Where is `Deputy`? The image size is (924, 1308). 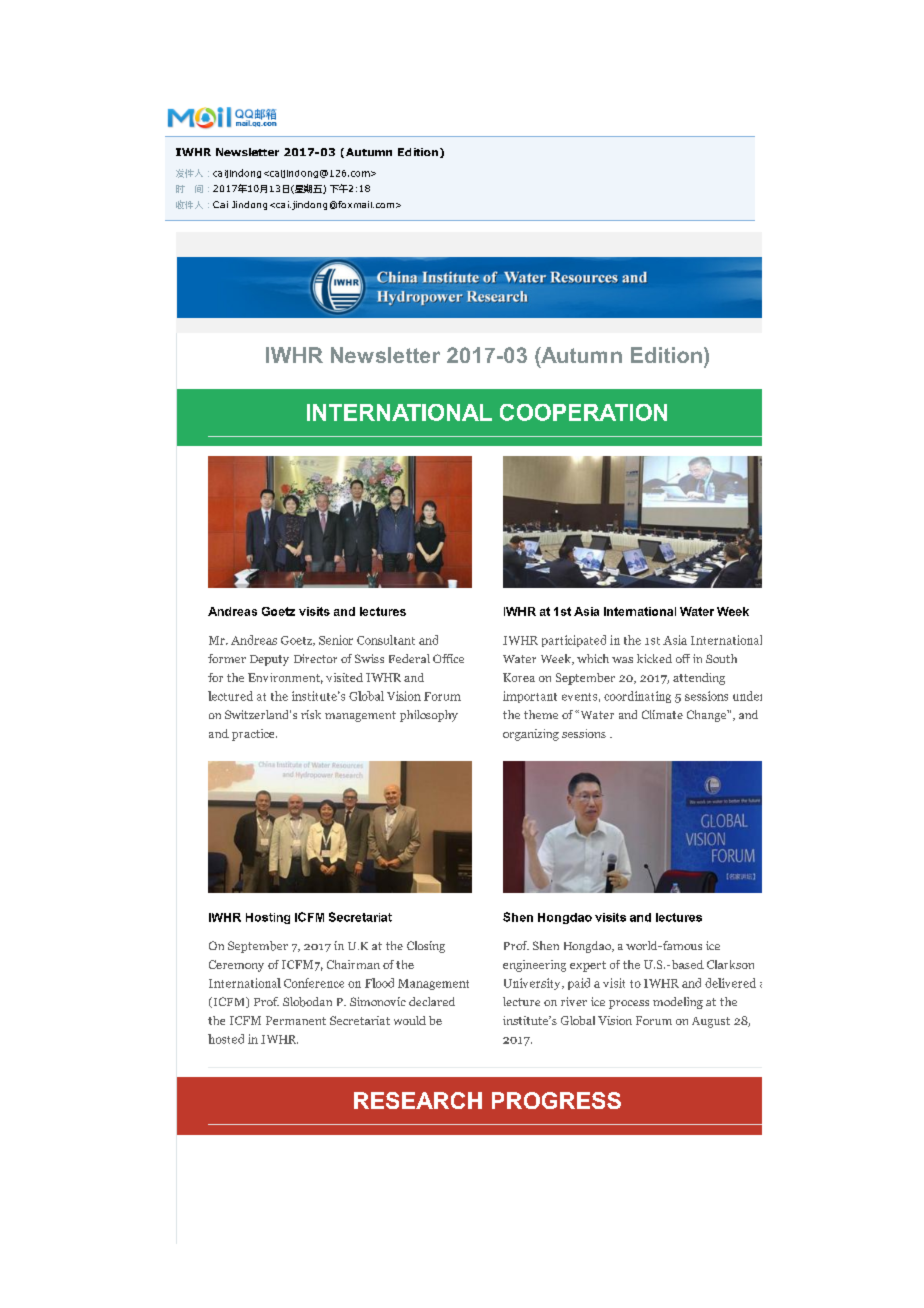
Deputy is located at coordinates (269, 660).
